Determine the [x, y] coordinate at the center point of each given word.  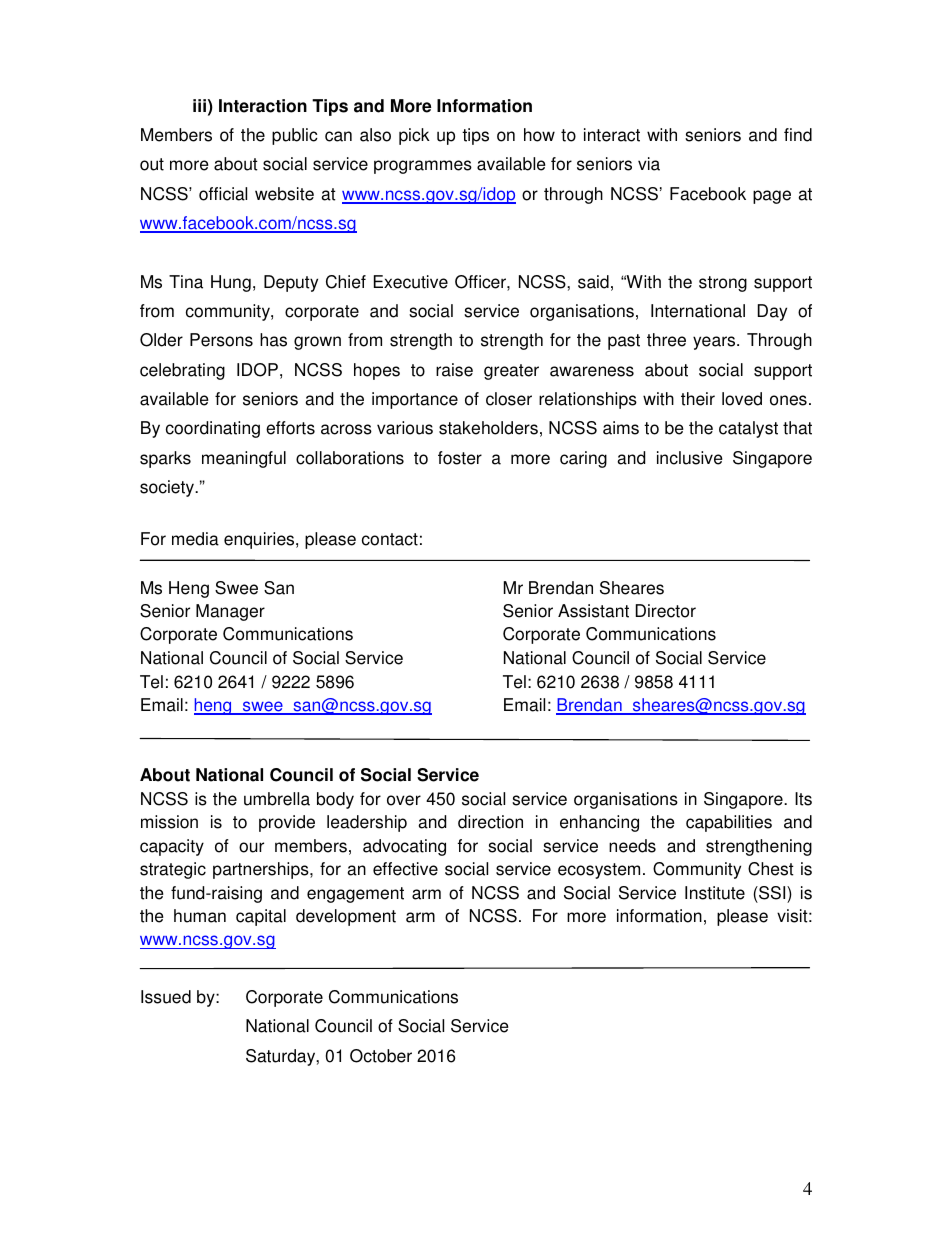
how [539, 135]
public [295, 136]
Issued [166, 997]
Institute [715, 893]
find [798, 135]
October [381, 1056]
